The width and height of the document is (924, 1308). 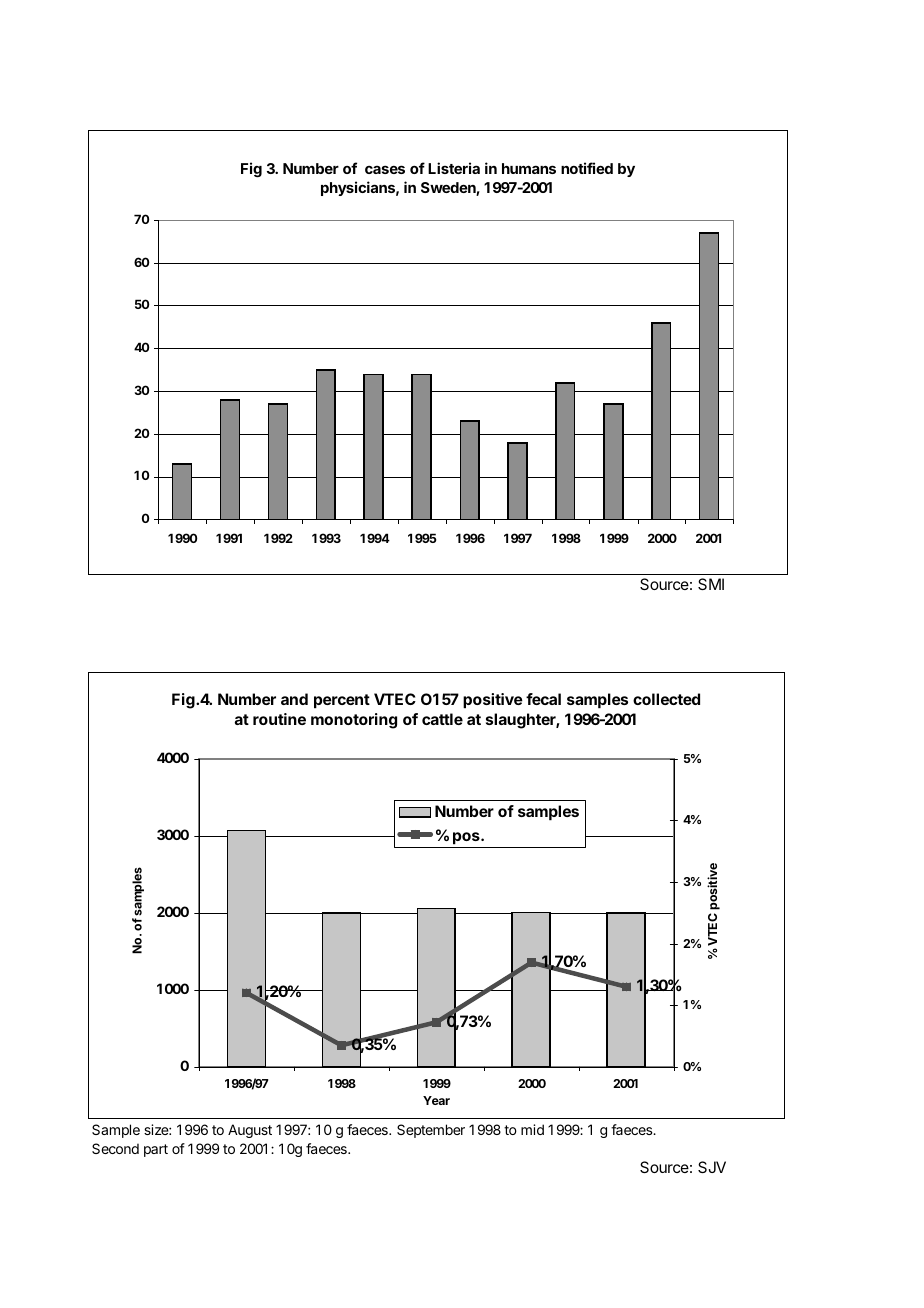 What do you see at coordinates (543, 699) in the document?
I see `fecal` at bounding box center [543, 699].
